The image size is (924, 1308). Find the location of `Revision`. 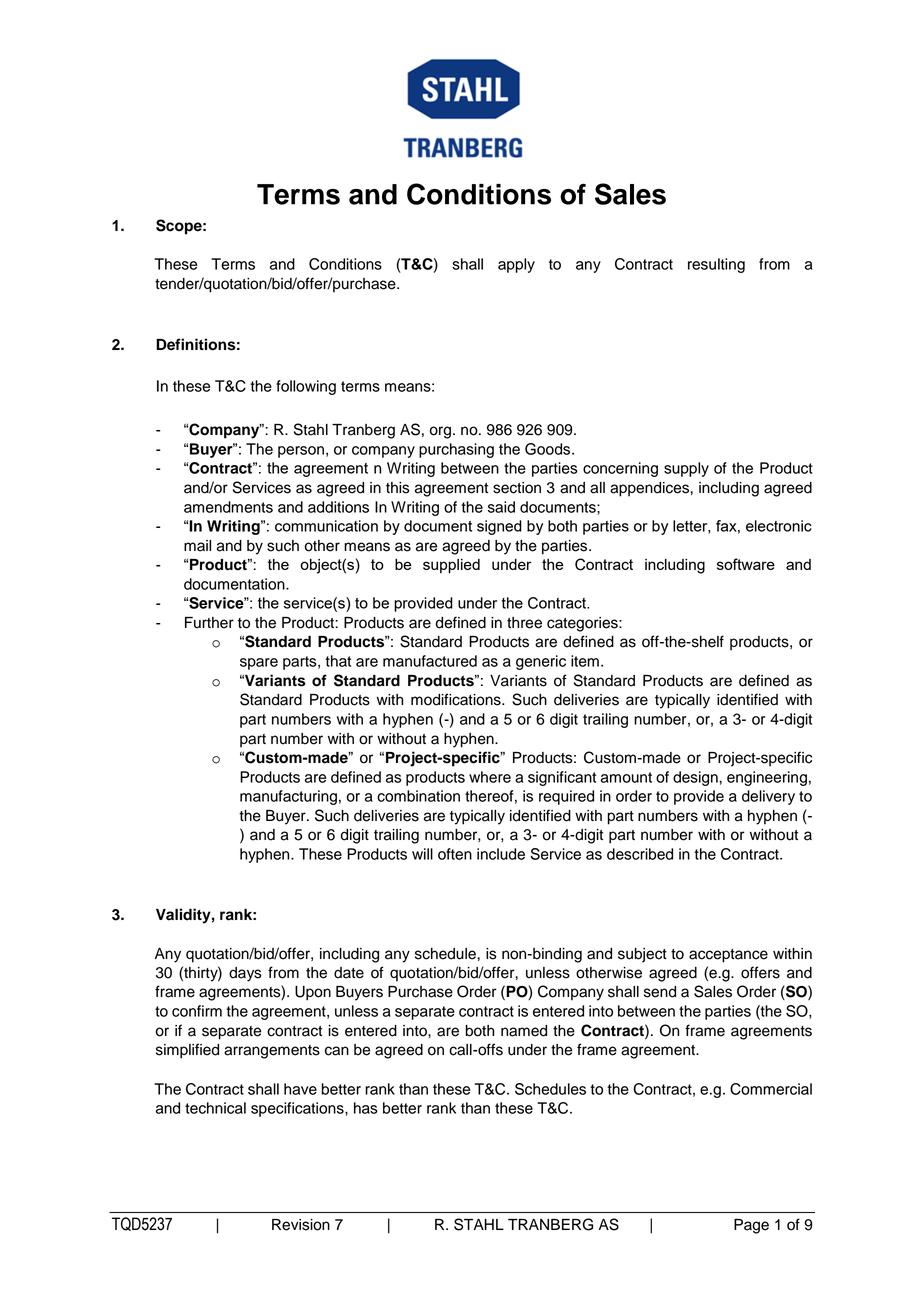

Revision is located at coordinates (301, 1225).
